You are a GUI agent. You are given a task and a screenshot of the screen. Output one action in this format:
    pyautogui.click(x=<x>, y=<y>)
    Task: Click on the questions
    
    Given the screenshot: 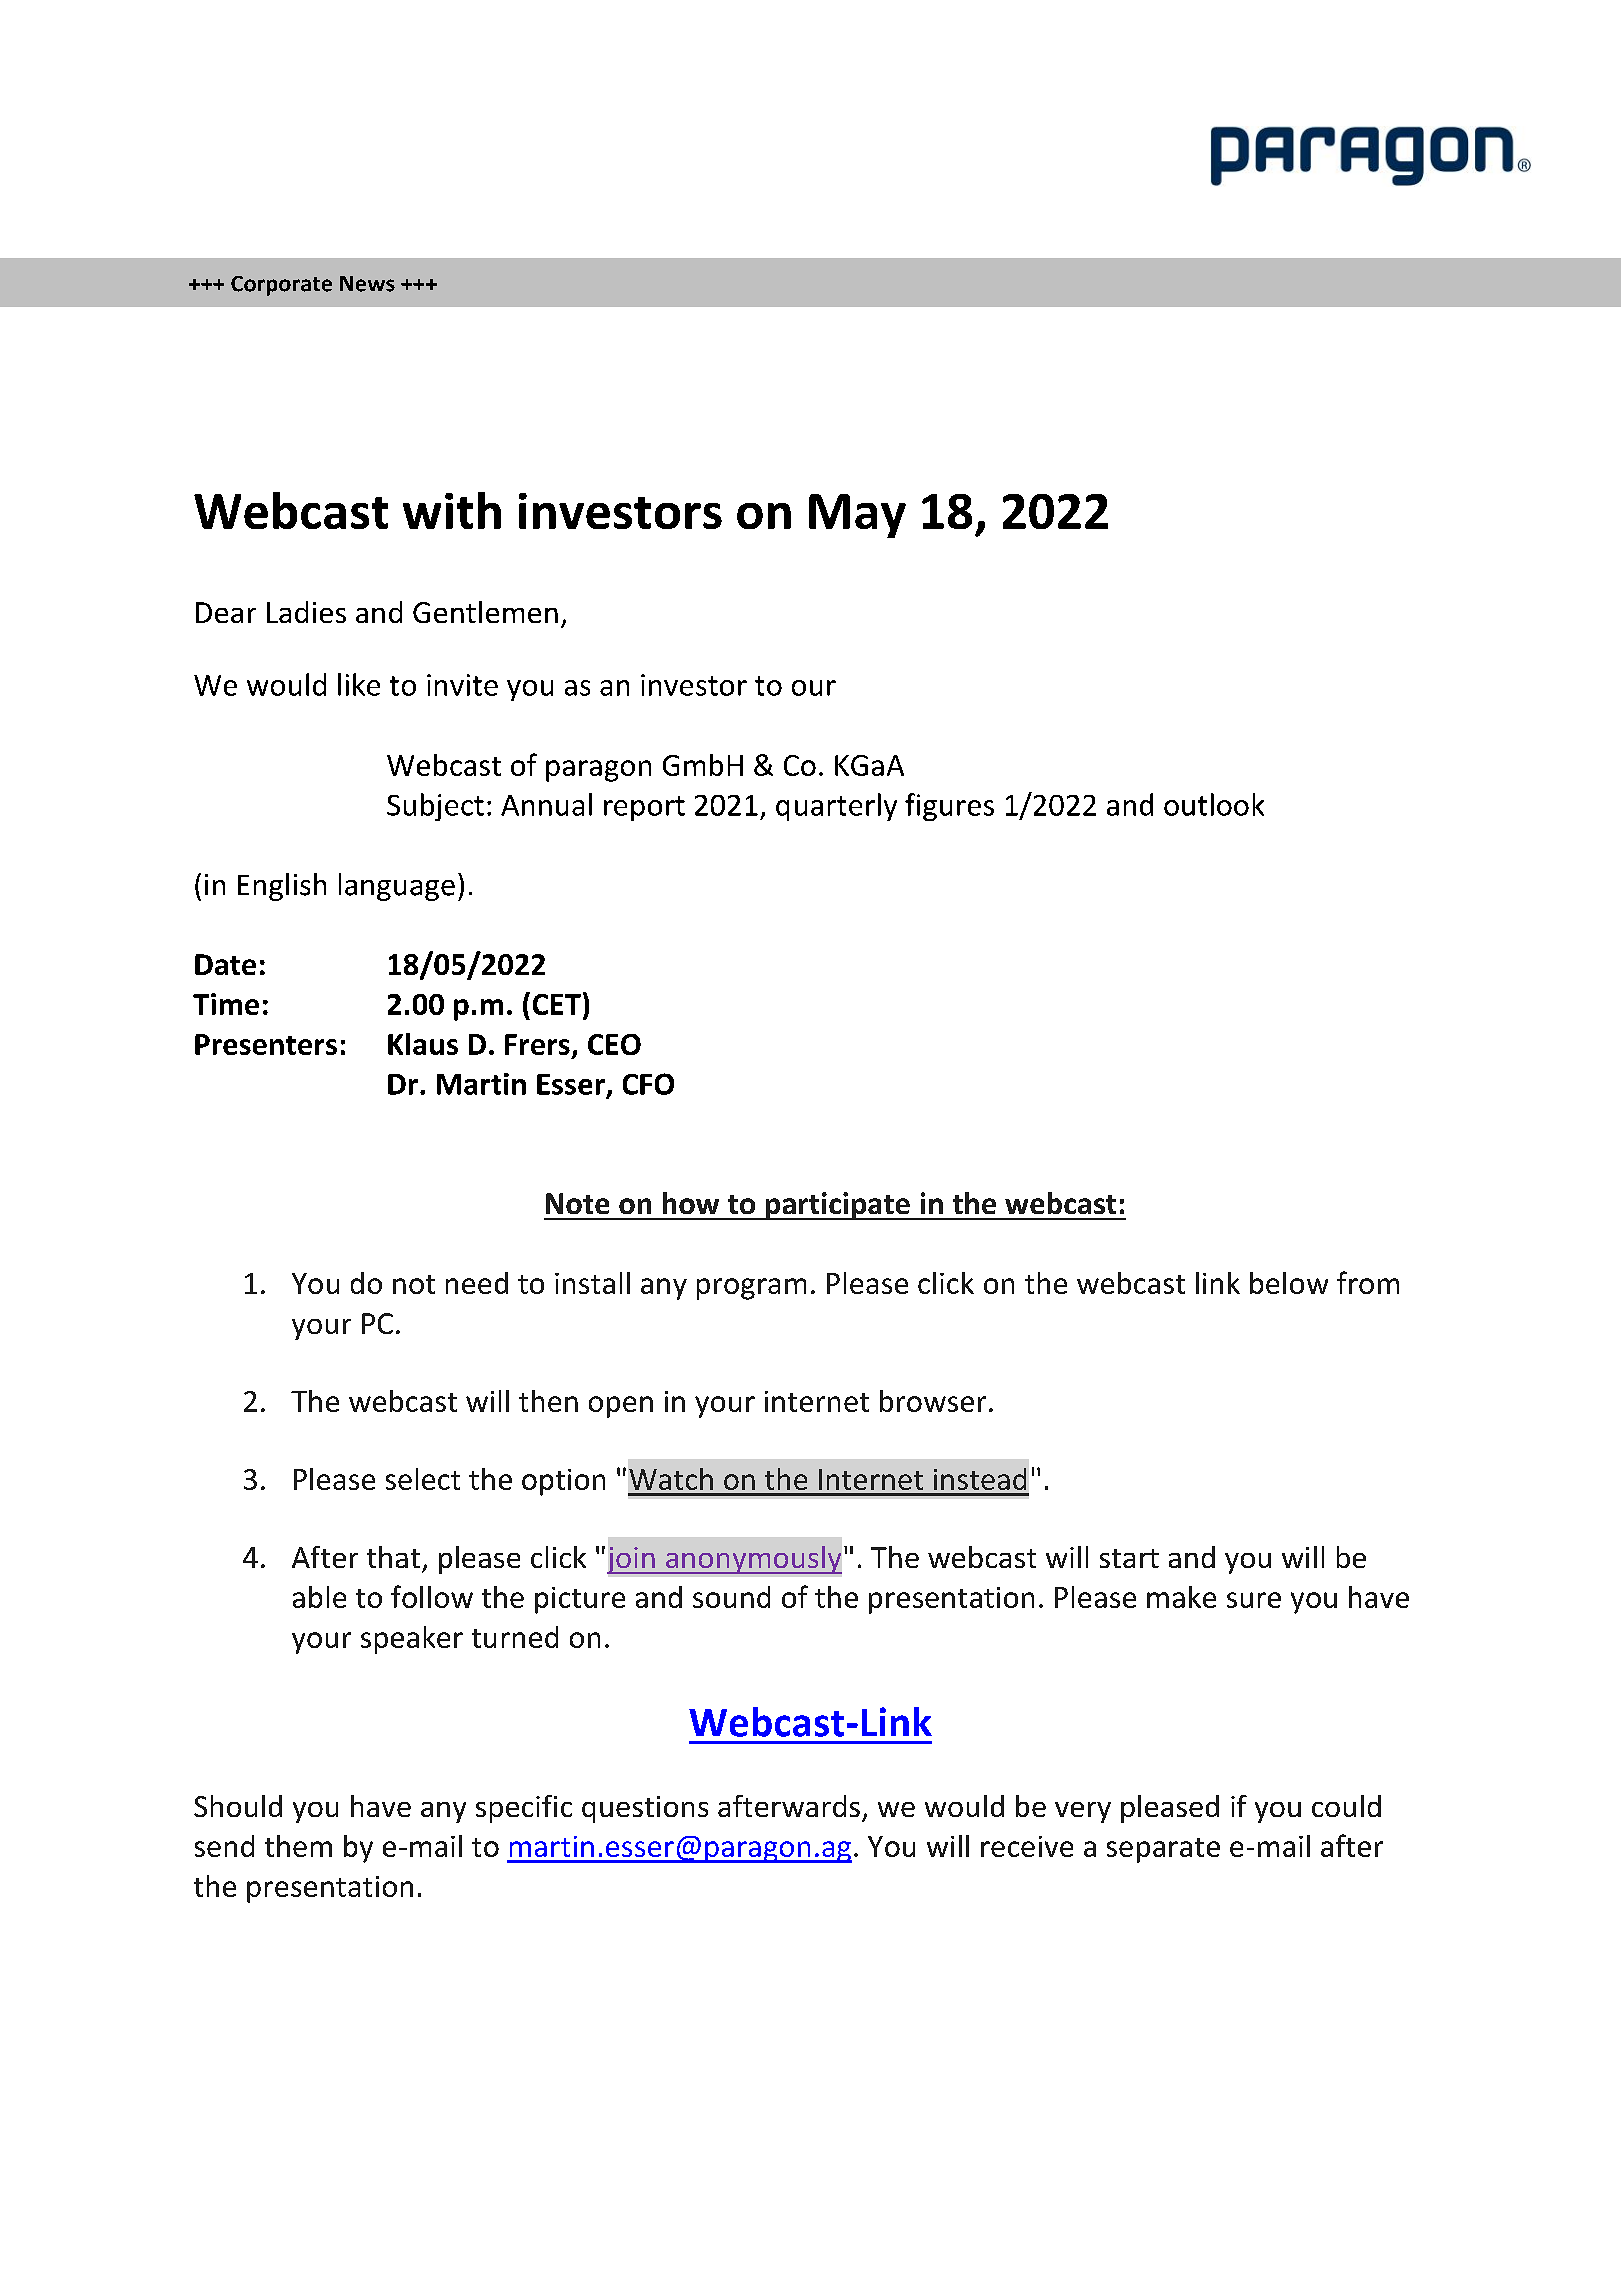 What is the action you would take?
    pyautogui.click(x=645, y=1809)
